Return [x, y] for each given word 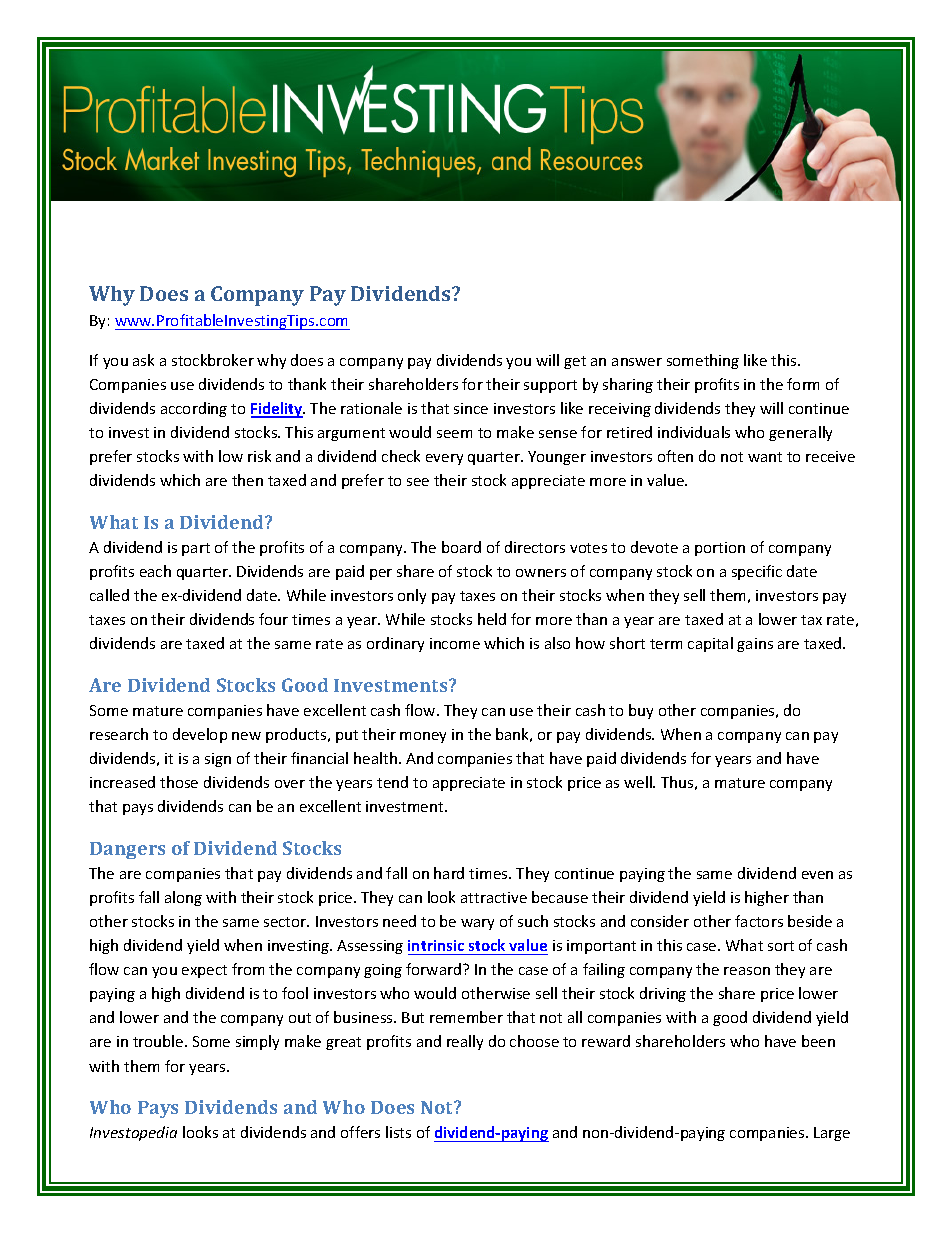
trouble [159, 1041]
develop [200, 735]
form [803, 384]
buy [641, 711]
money [423, 737]
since [471, 408]
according [194, 409]
